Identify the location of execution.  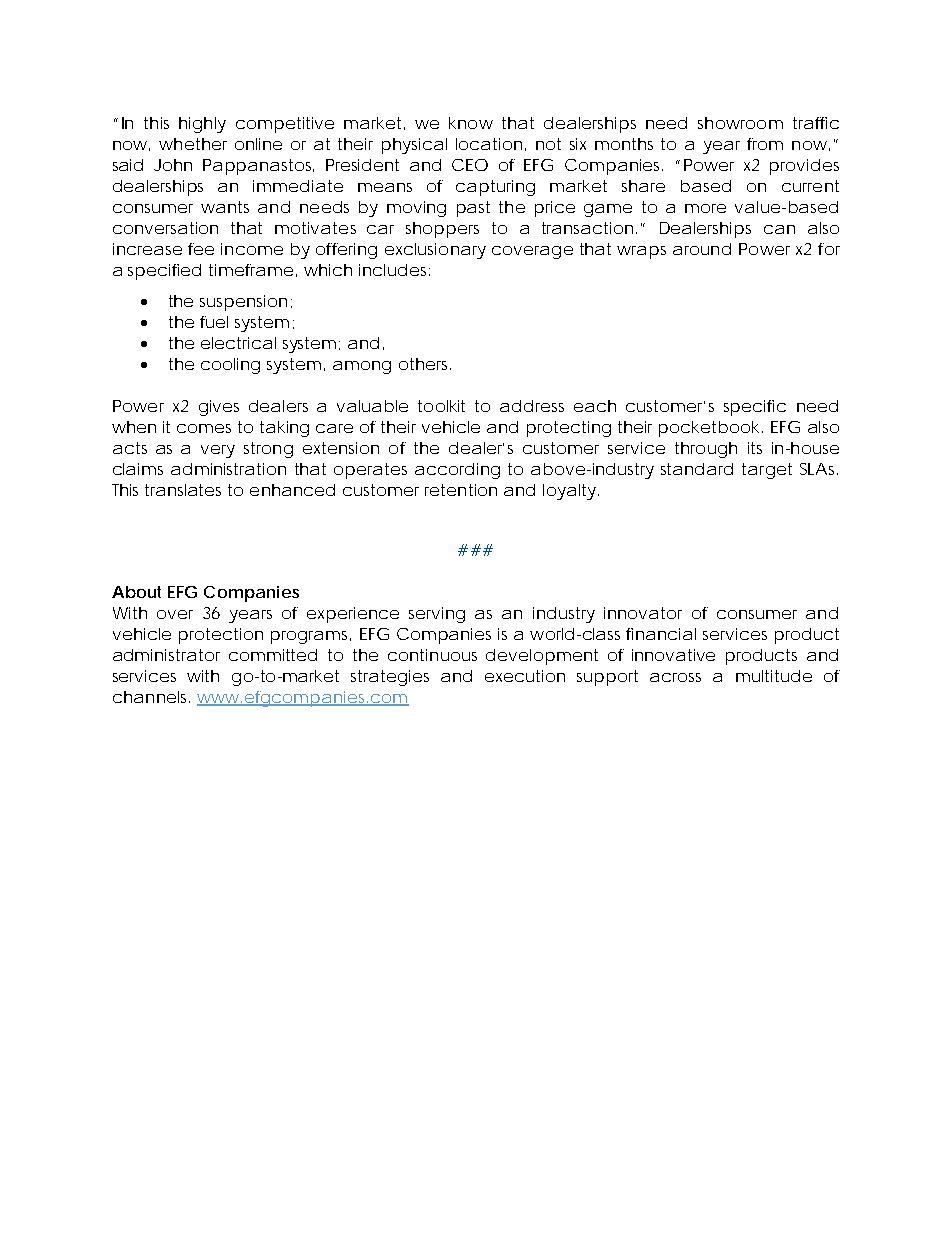
(525, 676).
